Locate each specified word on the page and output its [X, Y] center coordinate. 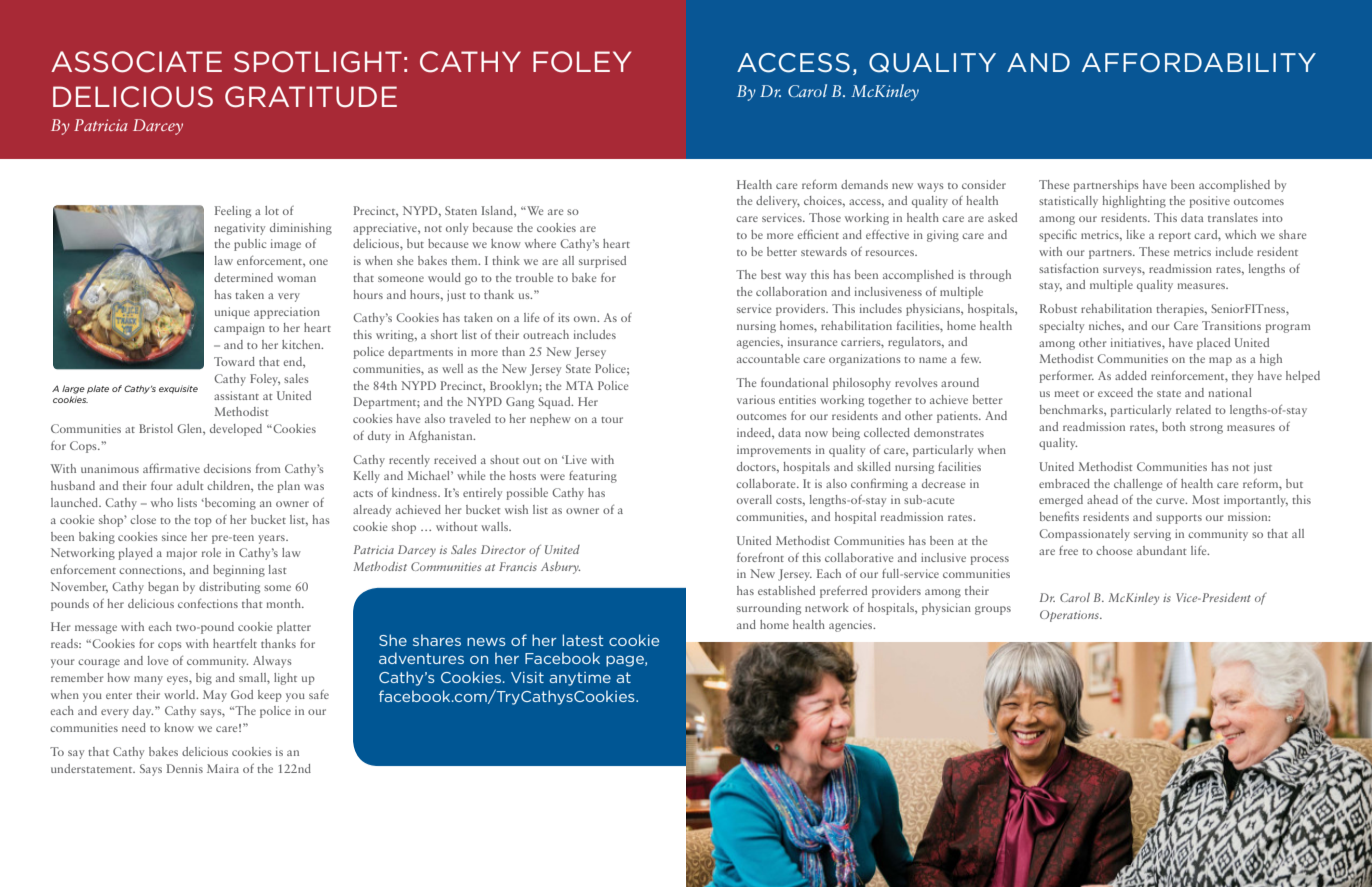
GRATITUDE [311, 97]
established [786, 590]
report [1175, 237]
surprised [602, 262]
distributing [229, 588]
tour [612, 420]
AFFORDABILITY [1199, 63]
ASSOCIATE [136, 62]
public [250, 245]
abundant [1161, 550]
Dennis [185, 768]
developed [236, 430]
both [1174, 426]
